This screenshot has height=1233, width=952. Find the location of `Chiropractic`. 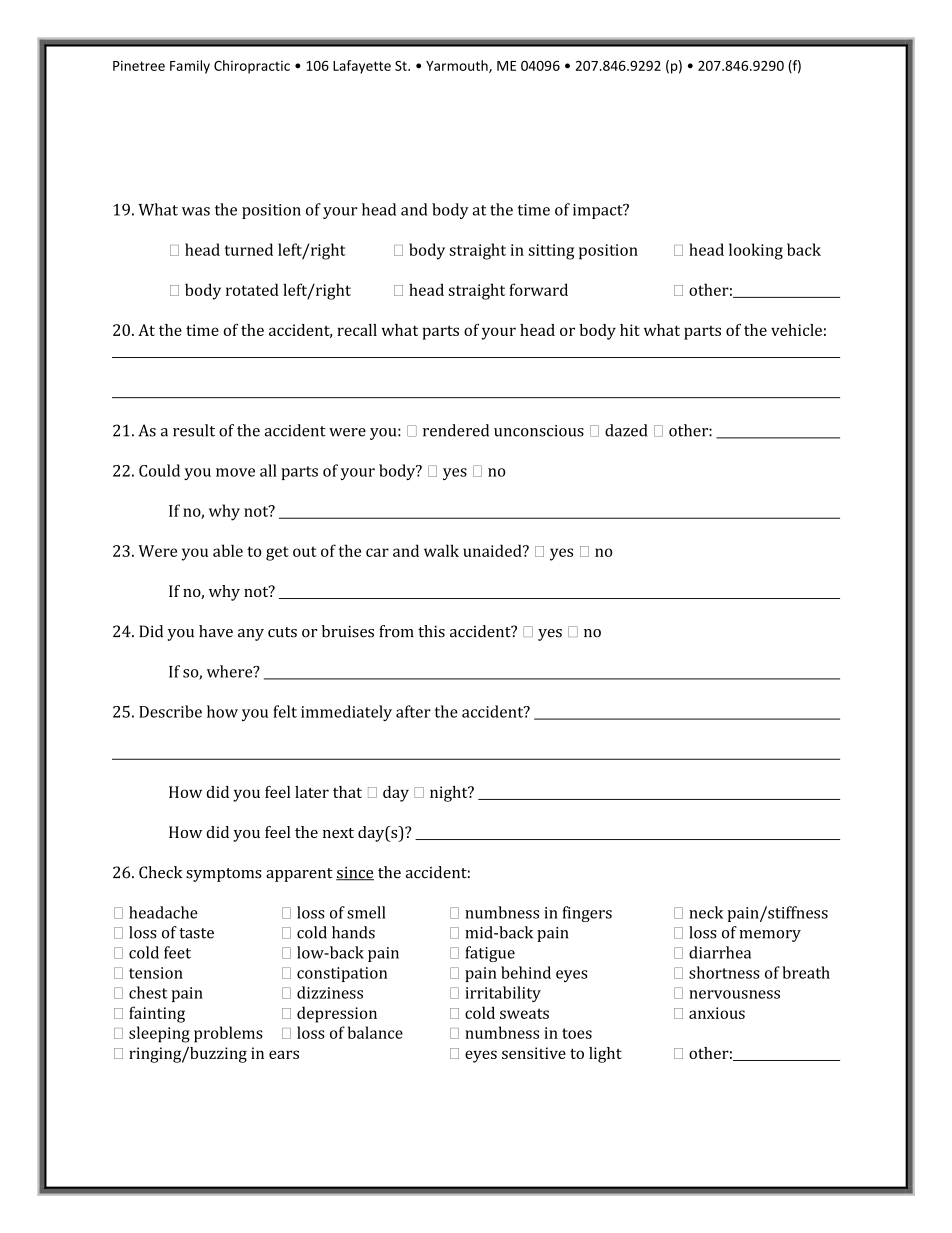

Chiropractic is located at coordinates (252, 67).
